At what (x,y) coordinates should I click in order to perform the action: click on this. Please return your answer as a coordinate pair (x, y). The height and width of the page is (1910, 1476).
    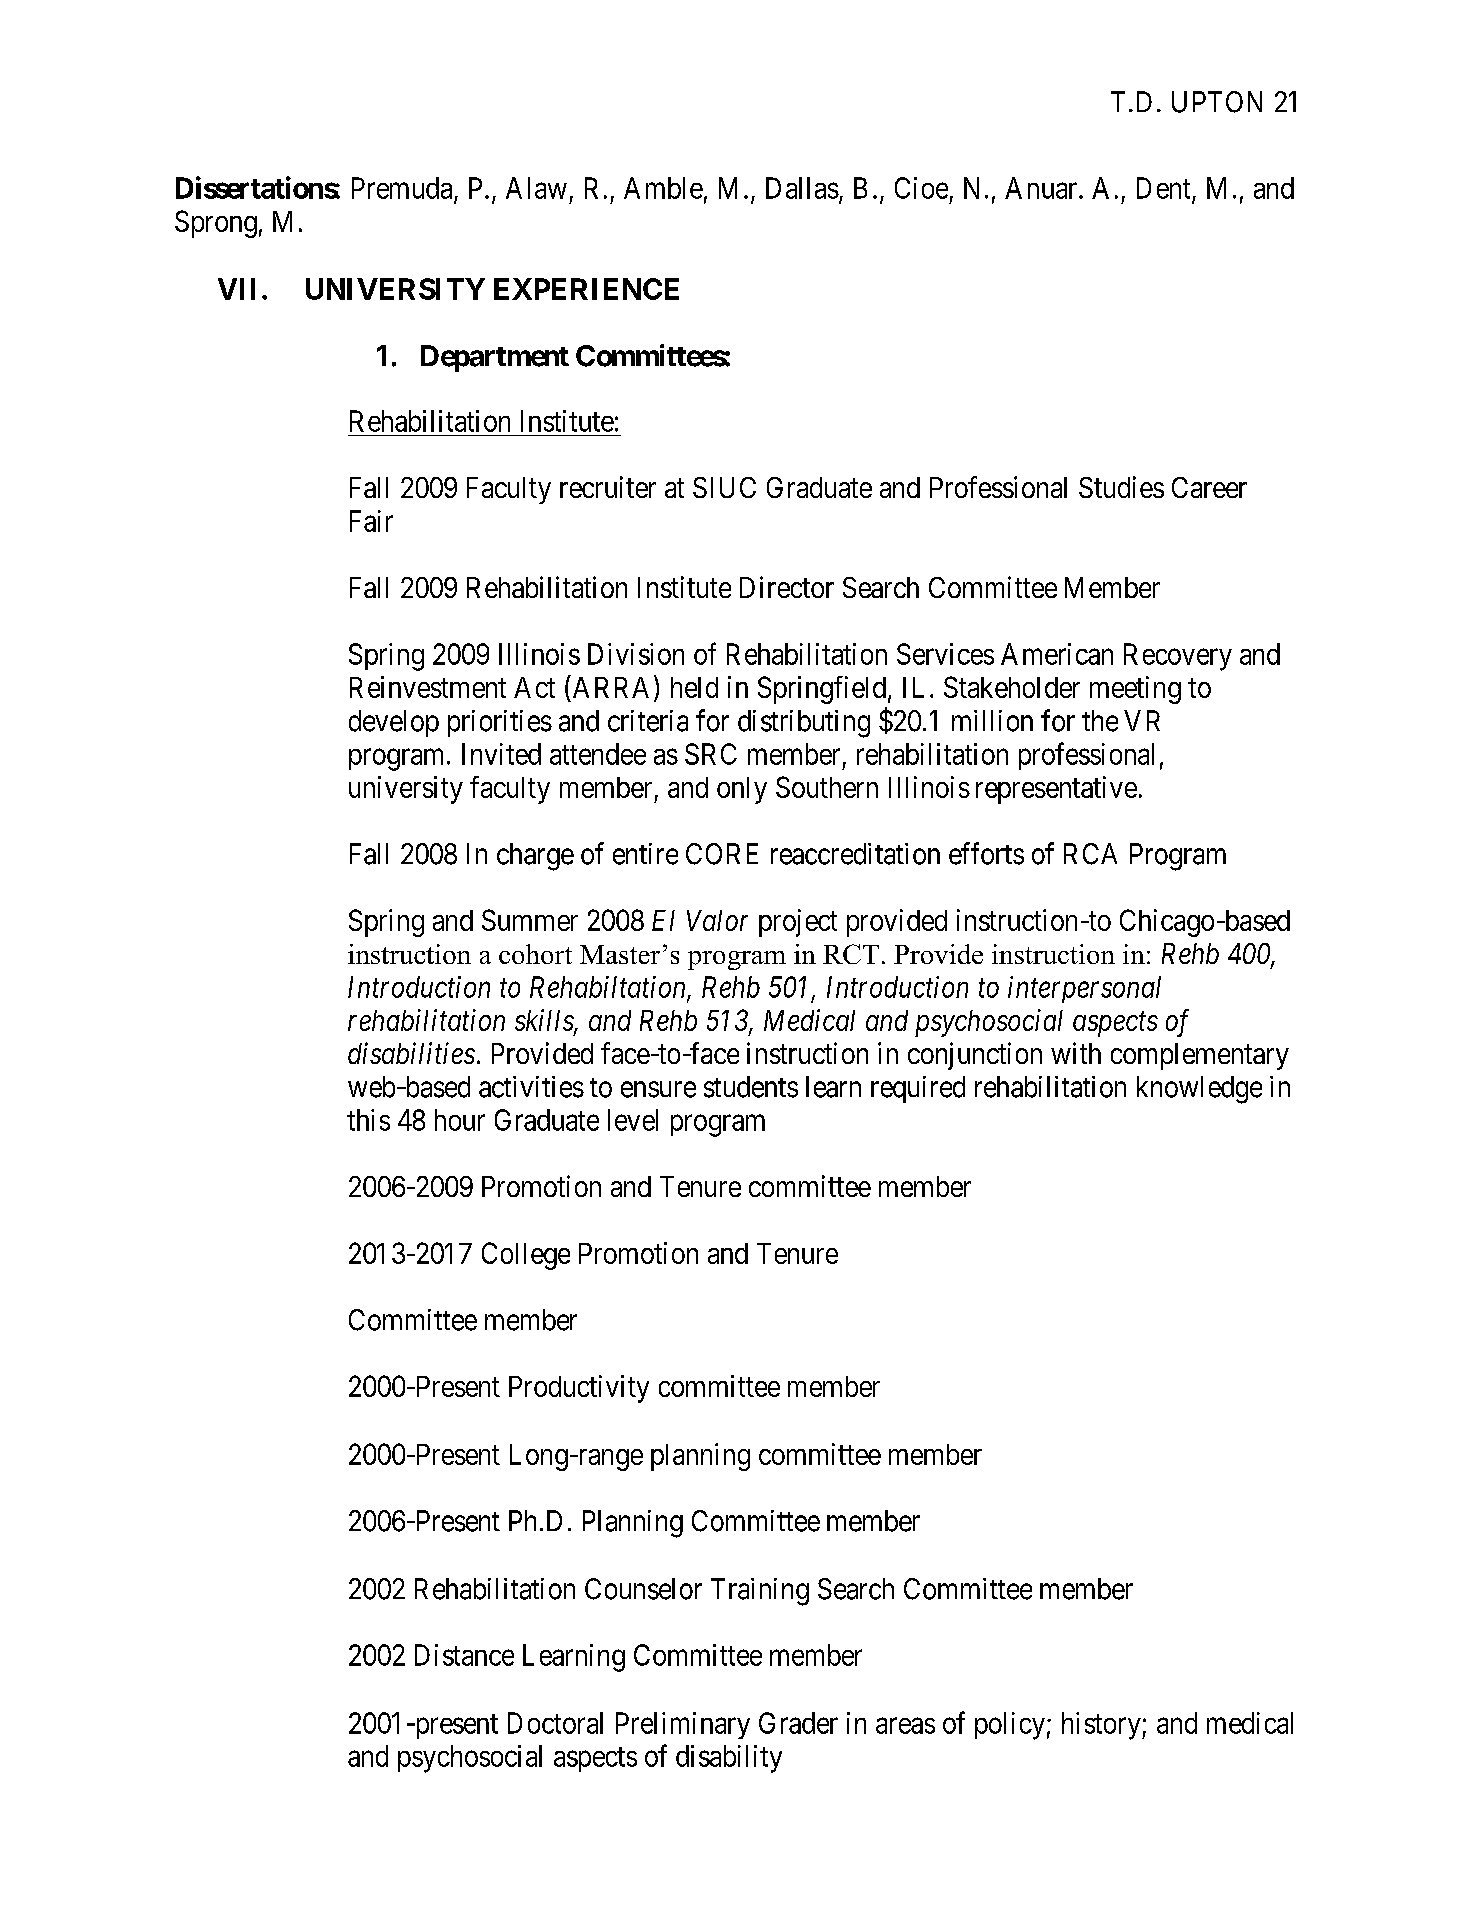
    Looking at the image, I should click on (368, 1120).
